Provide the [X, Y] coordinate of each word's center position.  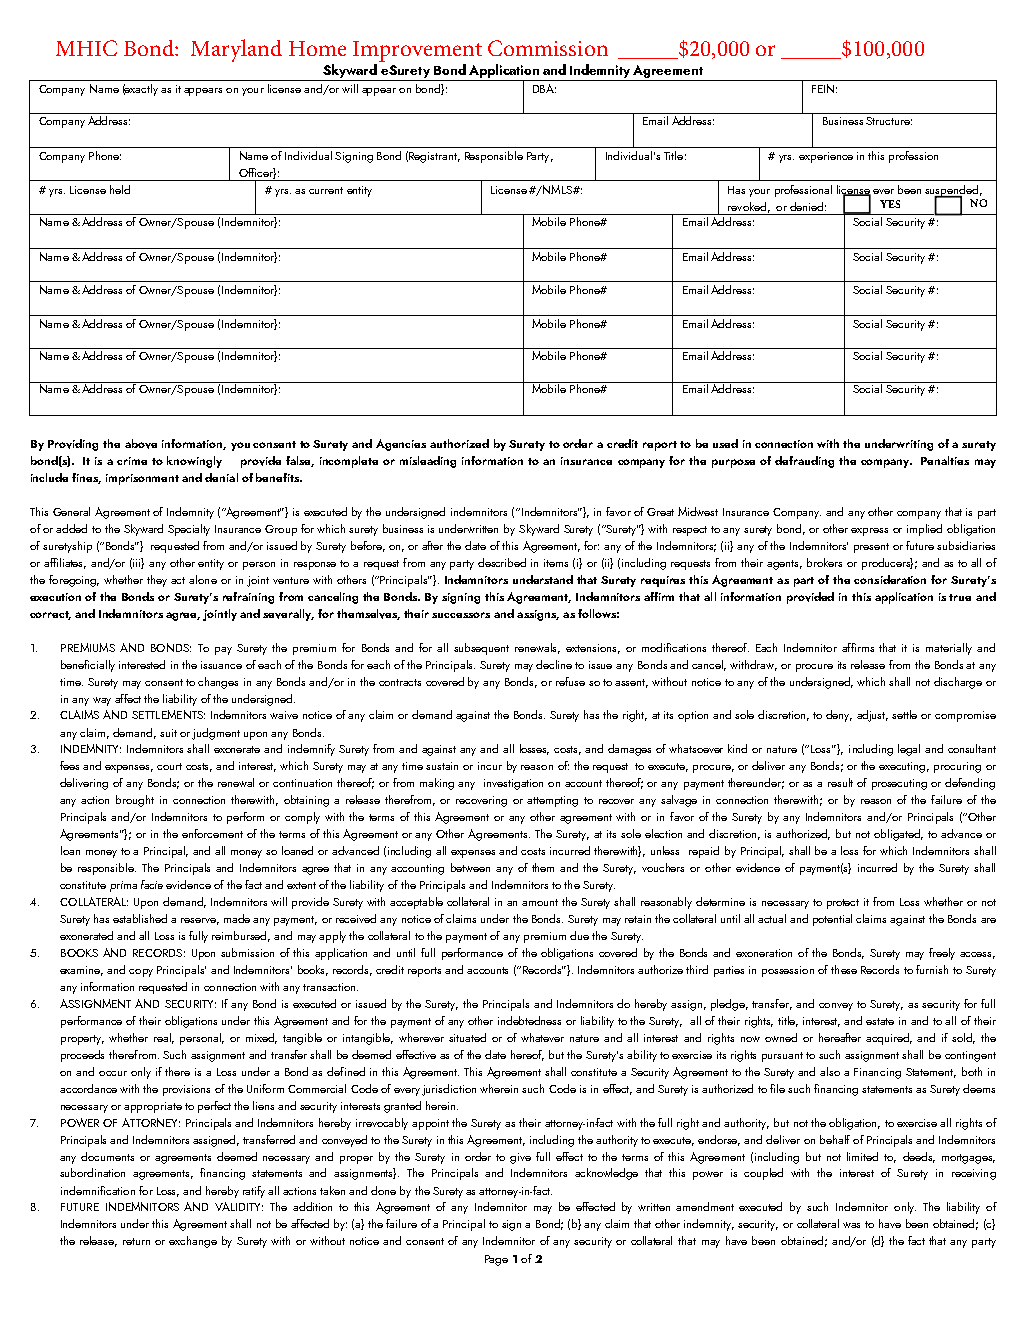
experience [826, 157]
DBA [544, 88]
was [851, 1225]
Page [496, 1260]
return [136, 1241]
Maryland [236, 50]
